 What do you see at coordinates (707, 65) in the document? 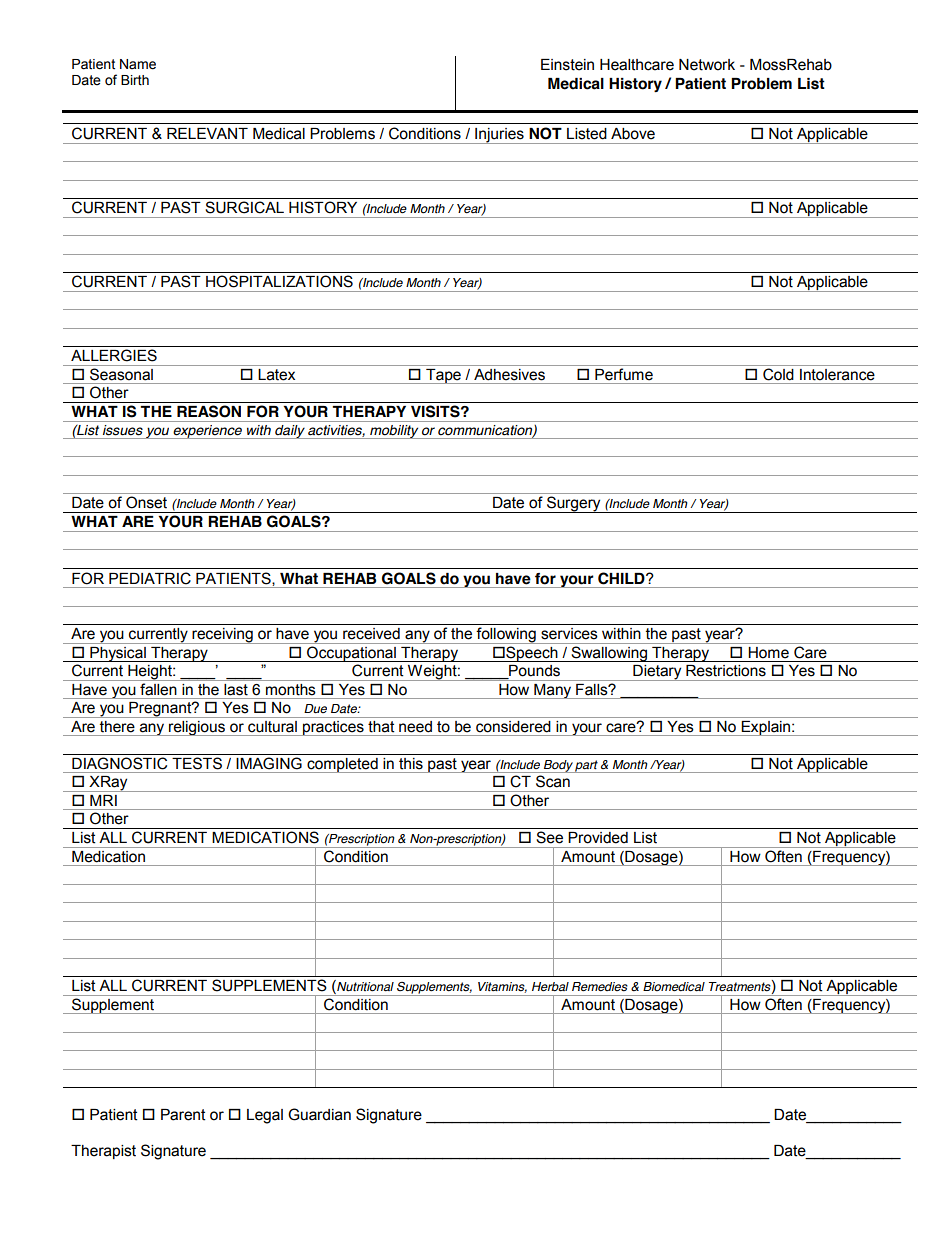
I see `Network` at bounding box center [707, 65].
